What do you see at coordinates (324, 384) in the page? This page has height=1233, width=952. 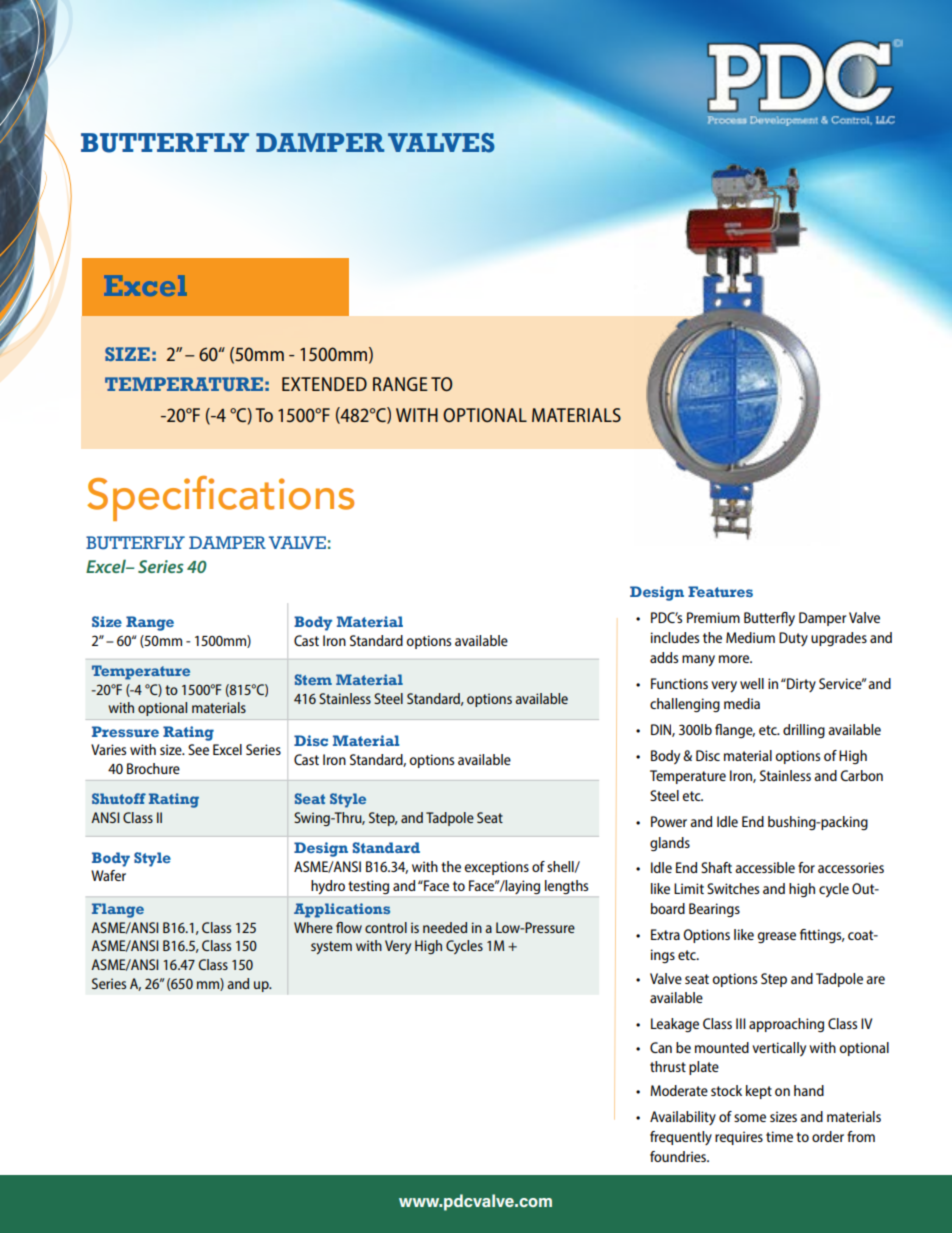 I see `EXTENDED` at bounding box center [324, 384].
